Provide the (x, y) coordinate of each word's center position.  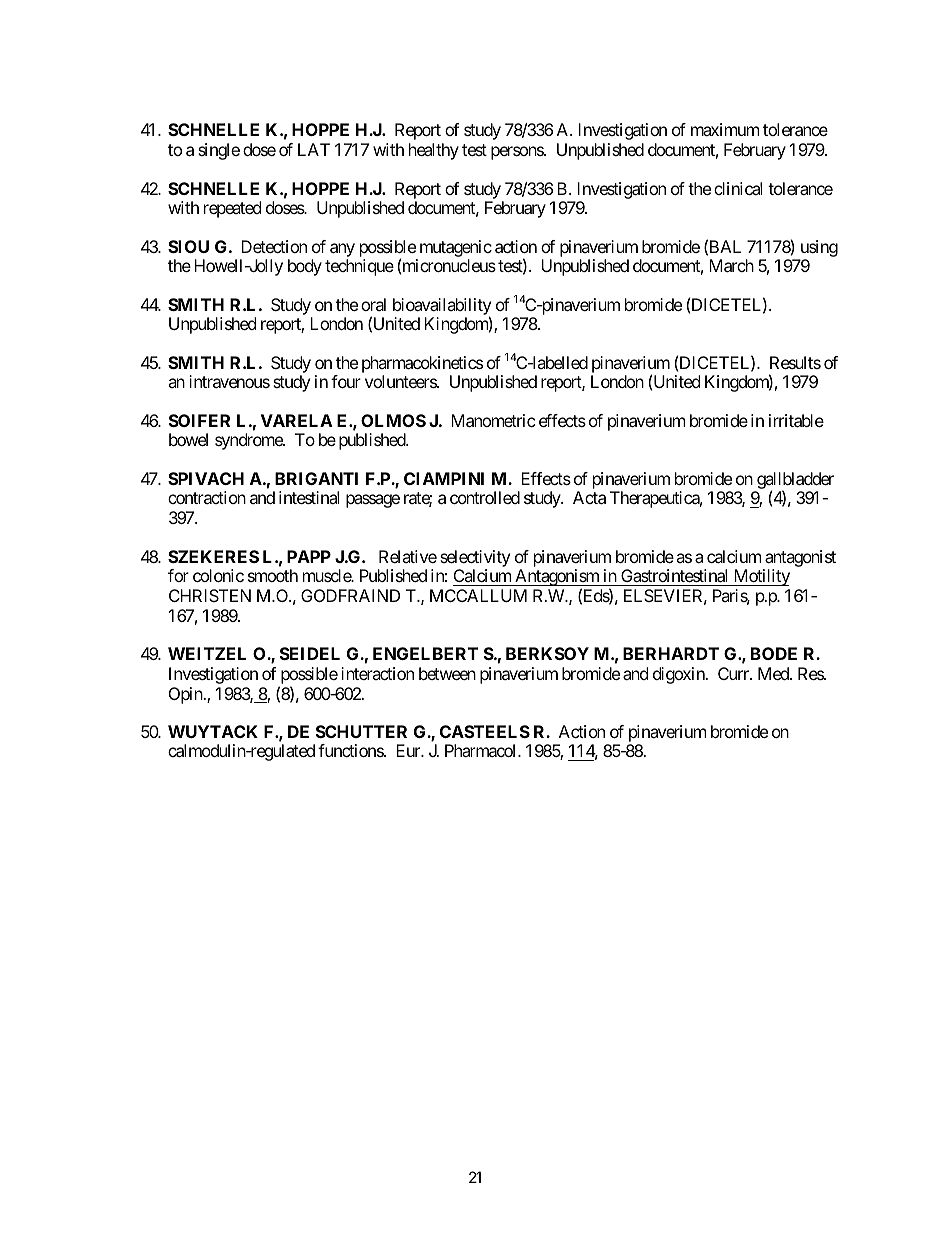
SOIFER (199, 420)
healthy (434, 151)
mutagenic (456, 248)
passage (373, 501)
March (731, 265)
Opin (187, 695)
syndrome (249, 441)
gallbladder (794, 482)
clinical (738, 188)
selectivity (475, 558)
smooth (273, 575)
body (305, 267)
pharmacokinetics (422, 364)
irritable (796, 420)
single (219, 151)
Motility (760, 577)
